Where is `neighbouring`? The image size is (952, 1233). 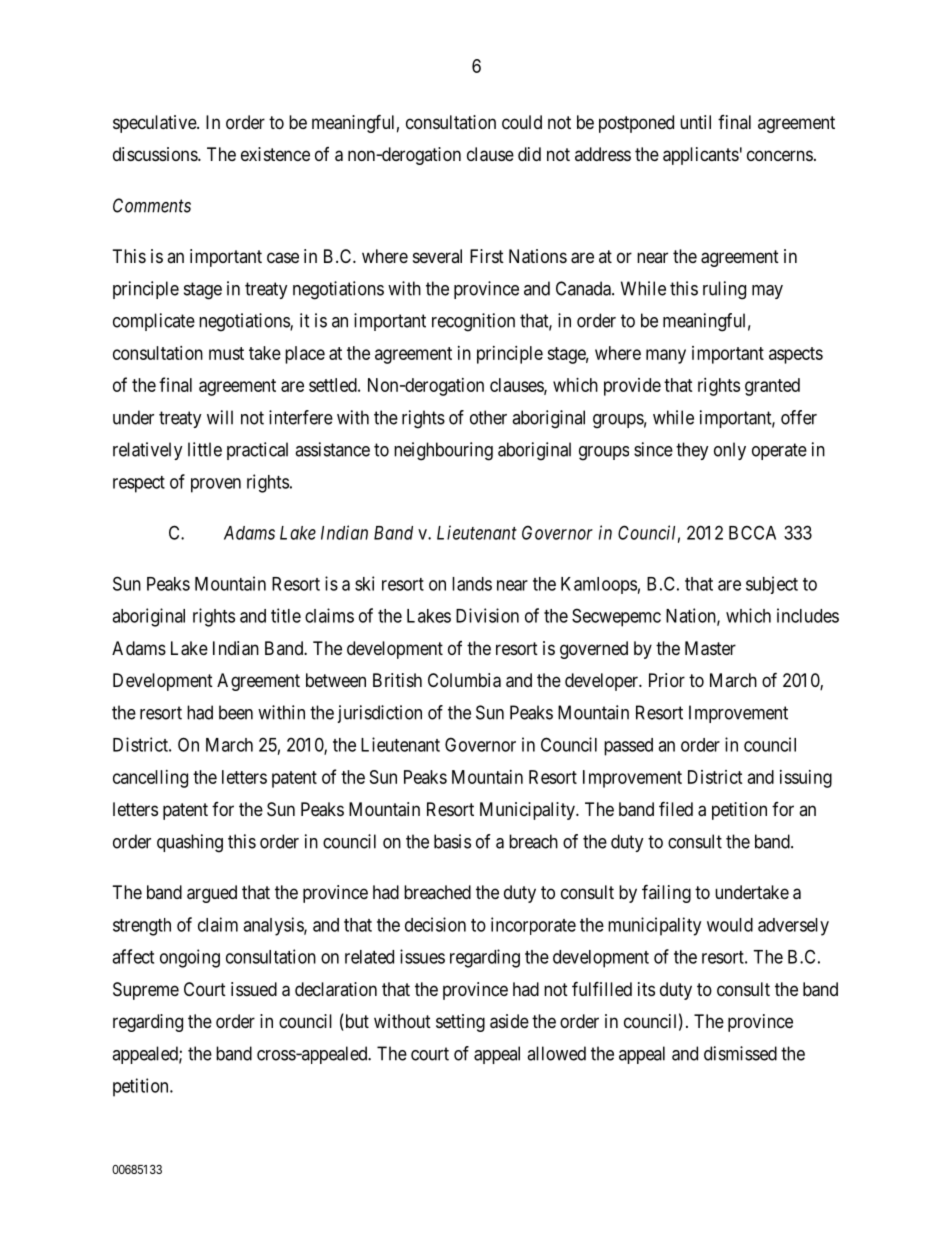 neighbouring is located at coordinates (443, 451).
